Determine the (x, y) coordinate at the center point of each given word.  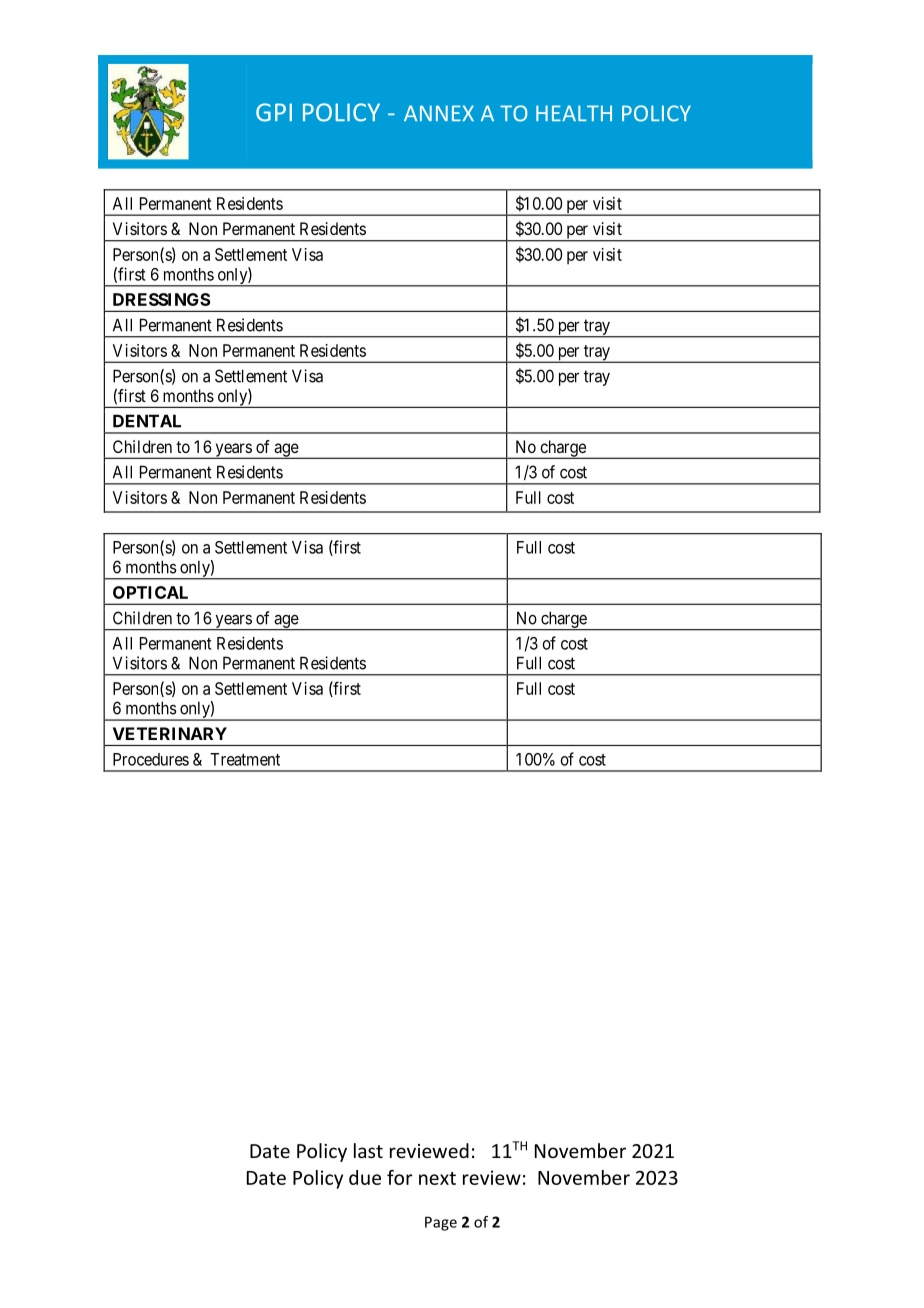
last (368, 1150)
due (365, 1177)
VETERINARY (170, 733)
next (437, 1178)
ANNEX (439, 113)
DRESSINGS (162, 299)
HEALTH (574, 113)
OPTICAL (150, 592)
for (400, 1177)
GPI (274, 112)
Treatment (245, 759)
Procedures (151, 759)
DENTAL (147, 421)
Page (441, 1223)
